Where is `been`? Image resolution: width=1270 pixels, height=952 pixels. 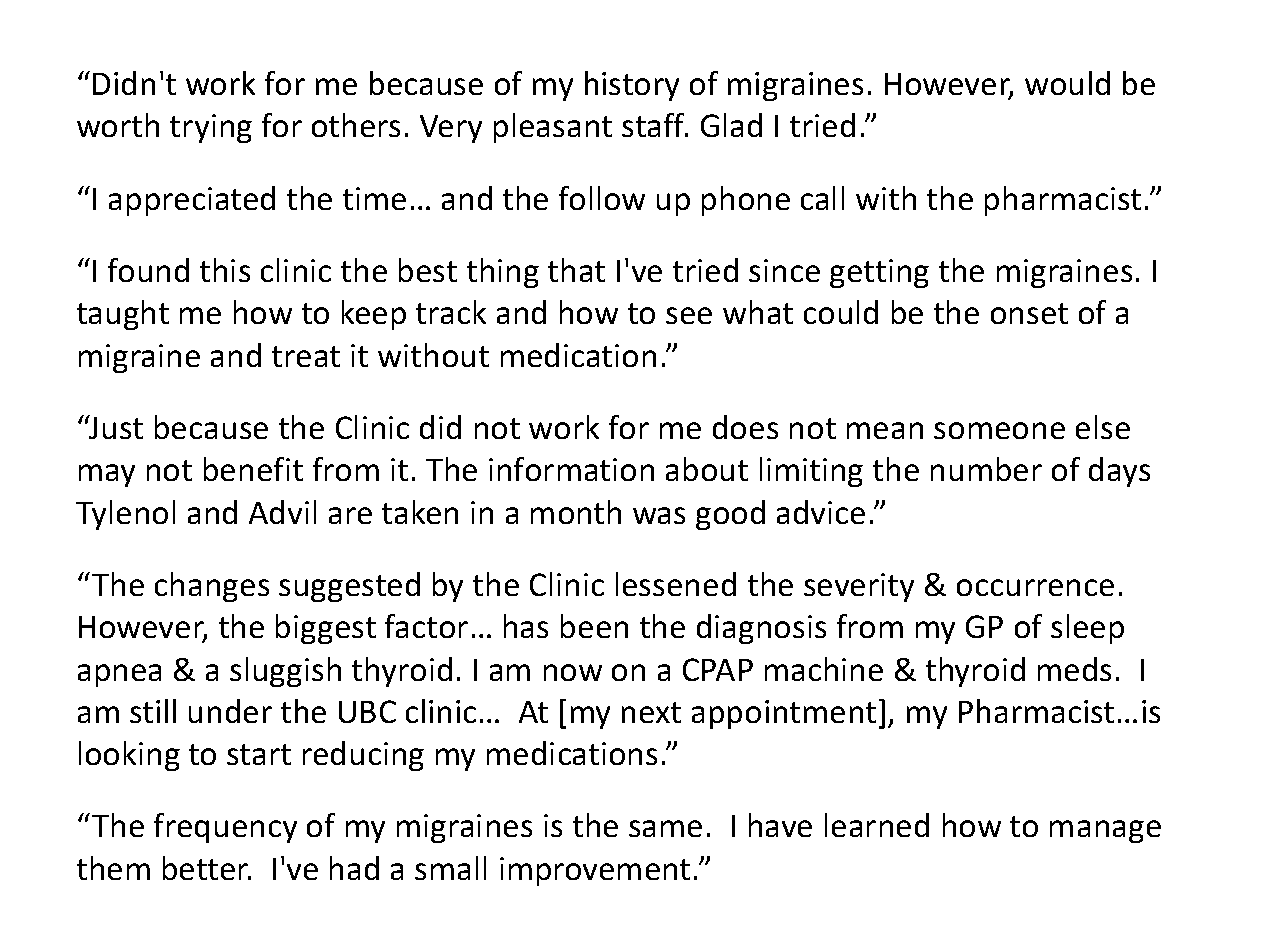 been is located at coordinates (594, 626).
